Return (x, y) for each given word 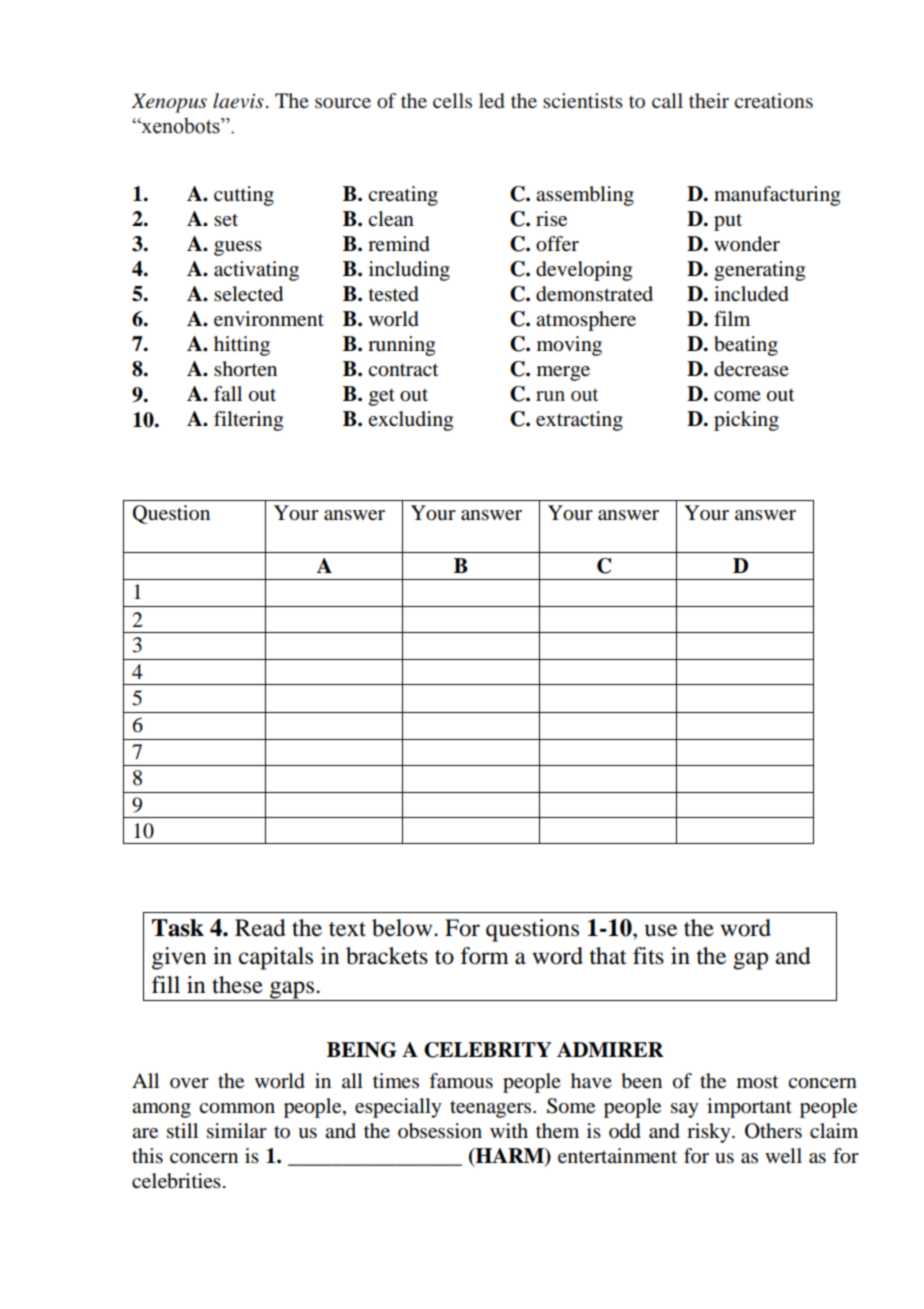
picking (746, 421)
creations (773, 101)
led (492, 101)
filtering (248, 421)
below (403, 928)
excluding (410, 421)
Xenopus (169, 103)
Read (260, 928)
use (661, 930)
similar (237, 1131)
